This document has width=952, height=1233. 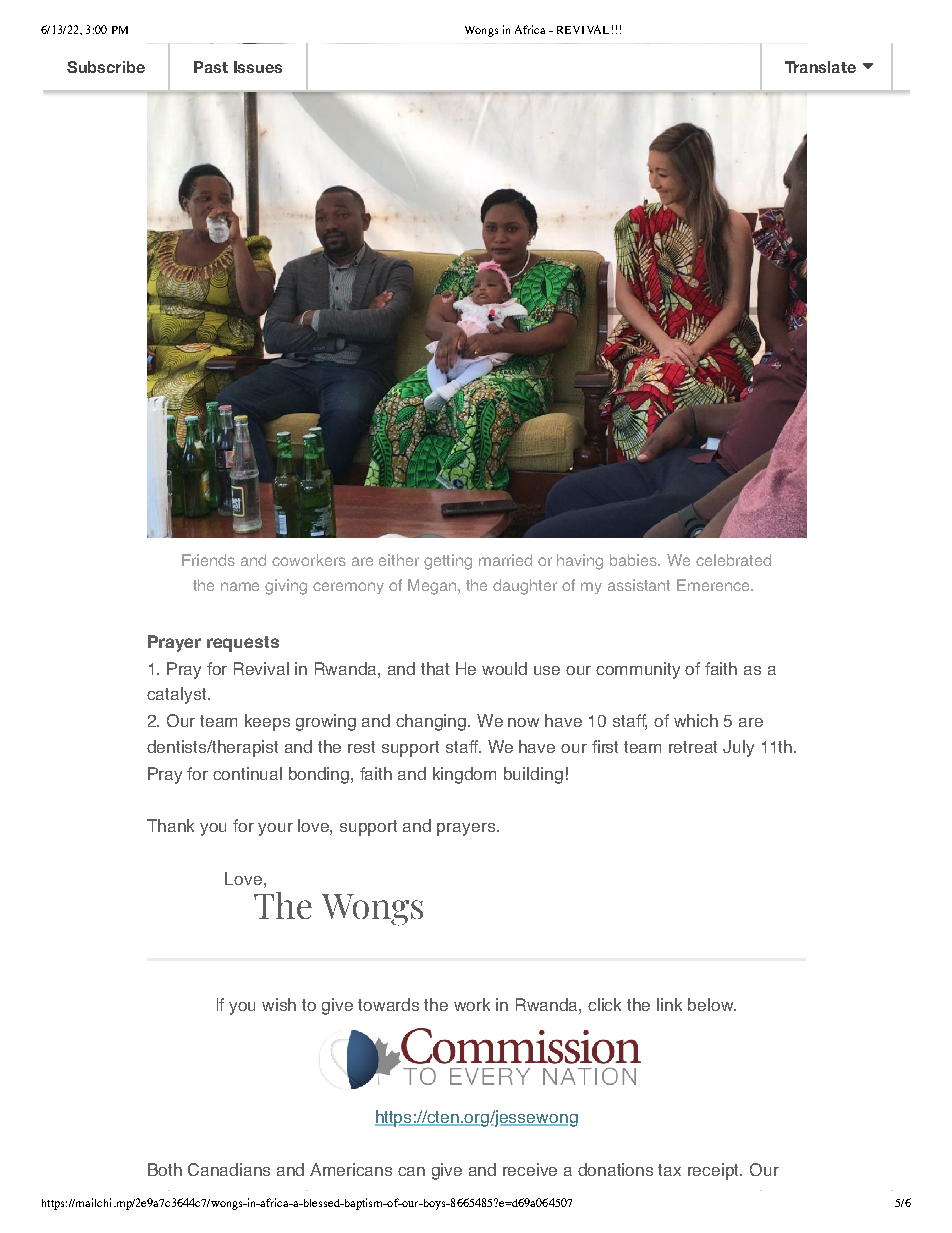 What do you see at coordinates (433, 587) in the document?
I see `Megan` at bounding box center [433, 587].
